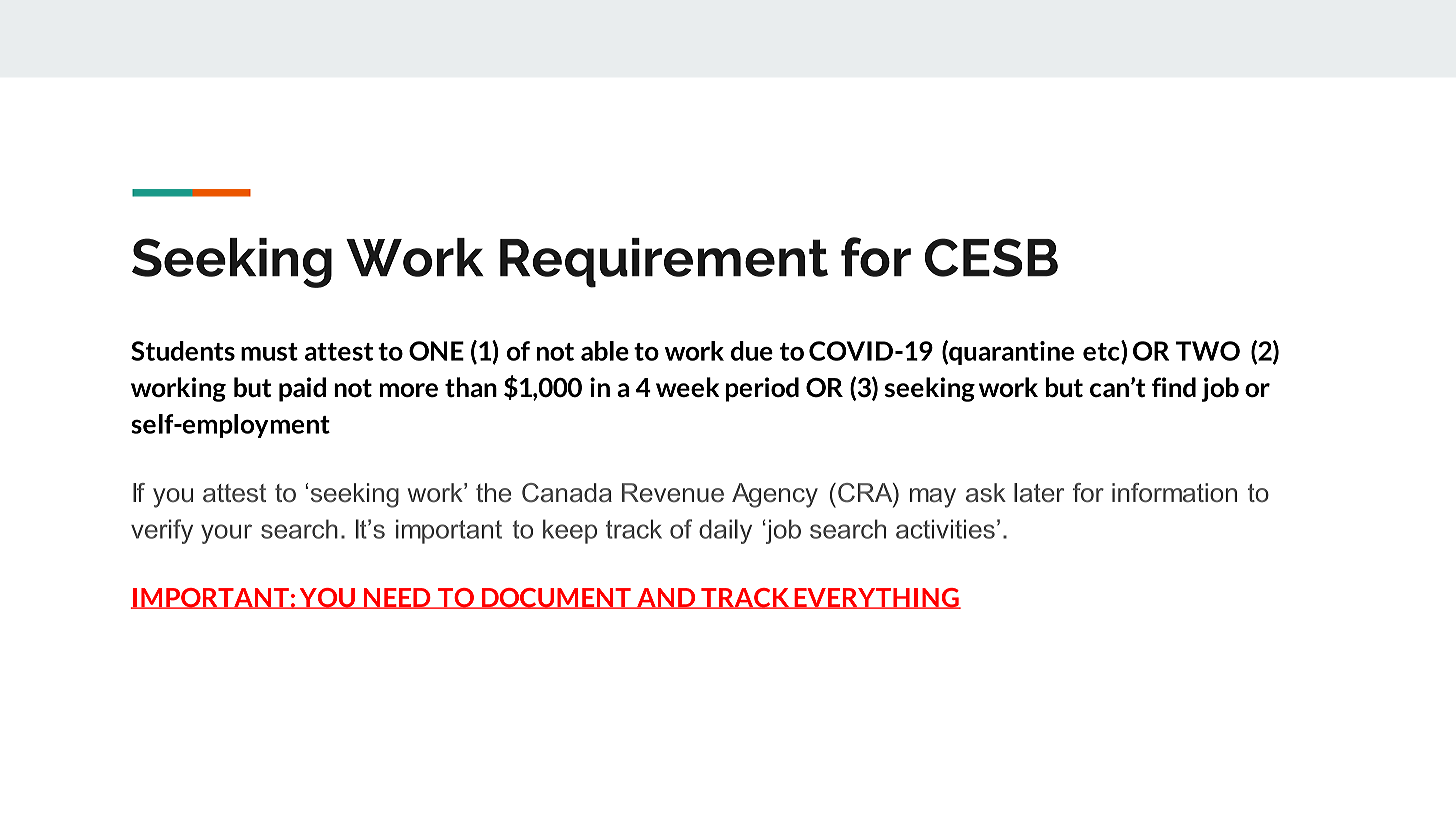  Describe the element at coordinates (1102, 352) in the screenshot. I see `etc` at that location.
